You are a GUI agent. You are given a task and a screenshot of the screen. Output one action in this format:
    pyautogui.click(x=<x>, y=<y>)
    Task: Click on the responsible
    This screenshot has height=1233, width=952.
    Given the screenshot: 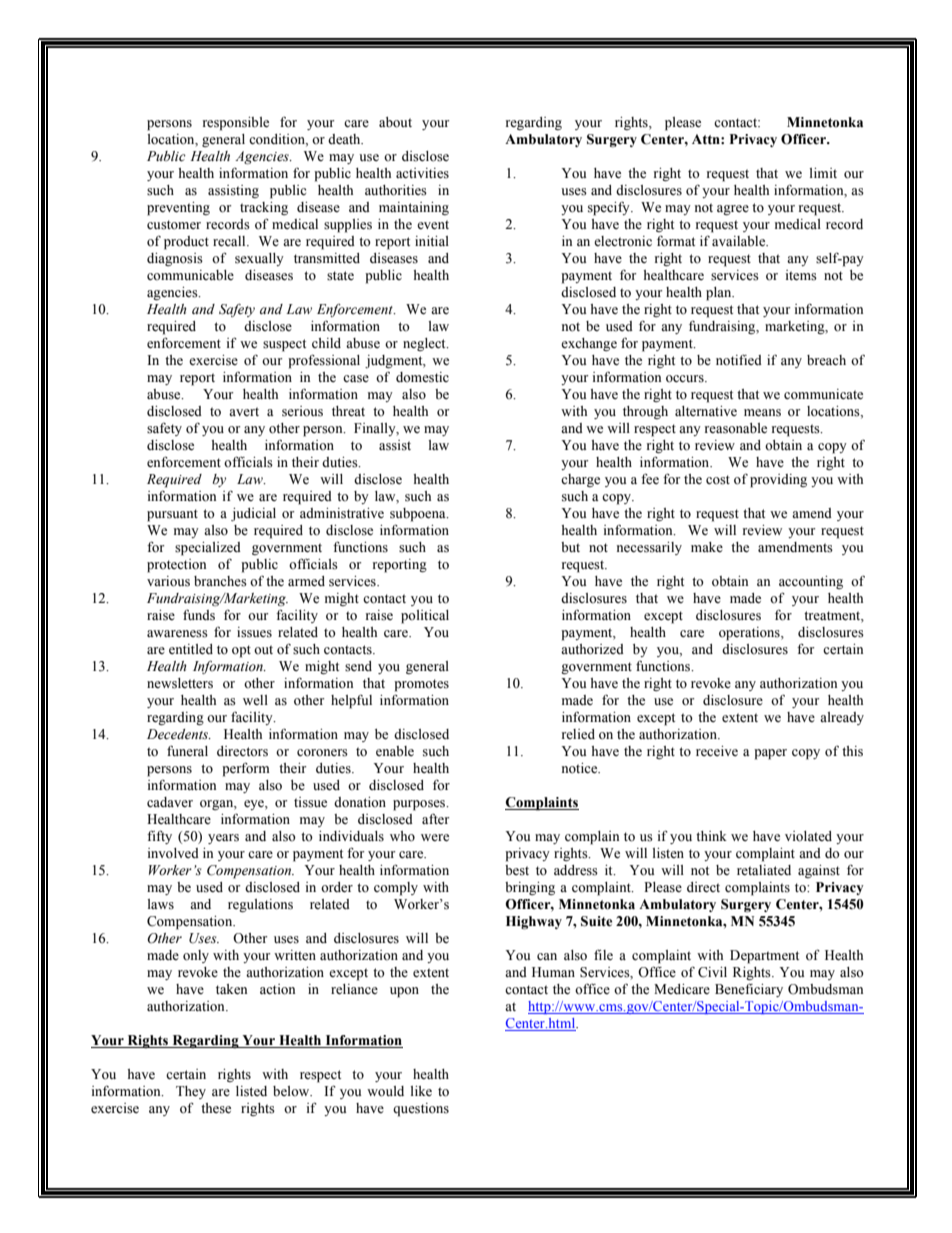 What is the action you would take?
    pyautogui.click(x=236, y=124)
